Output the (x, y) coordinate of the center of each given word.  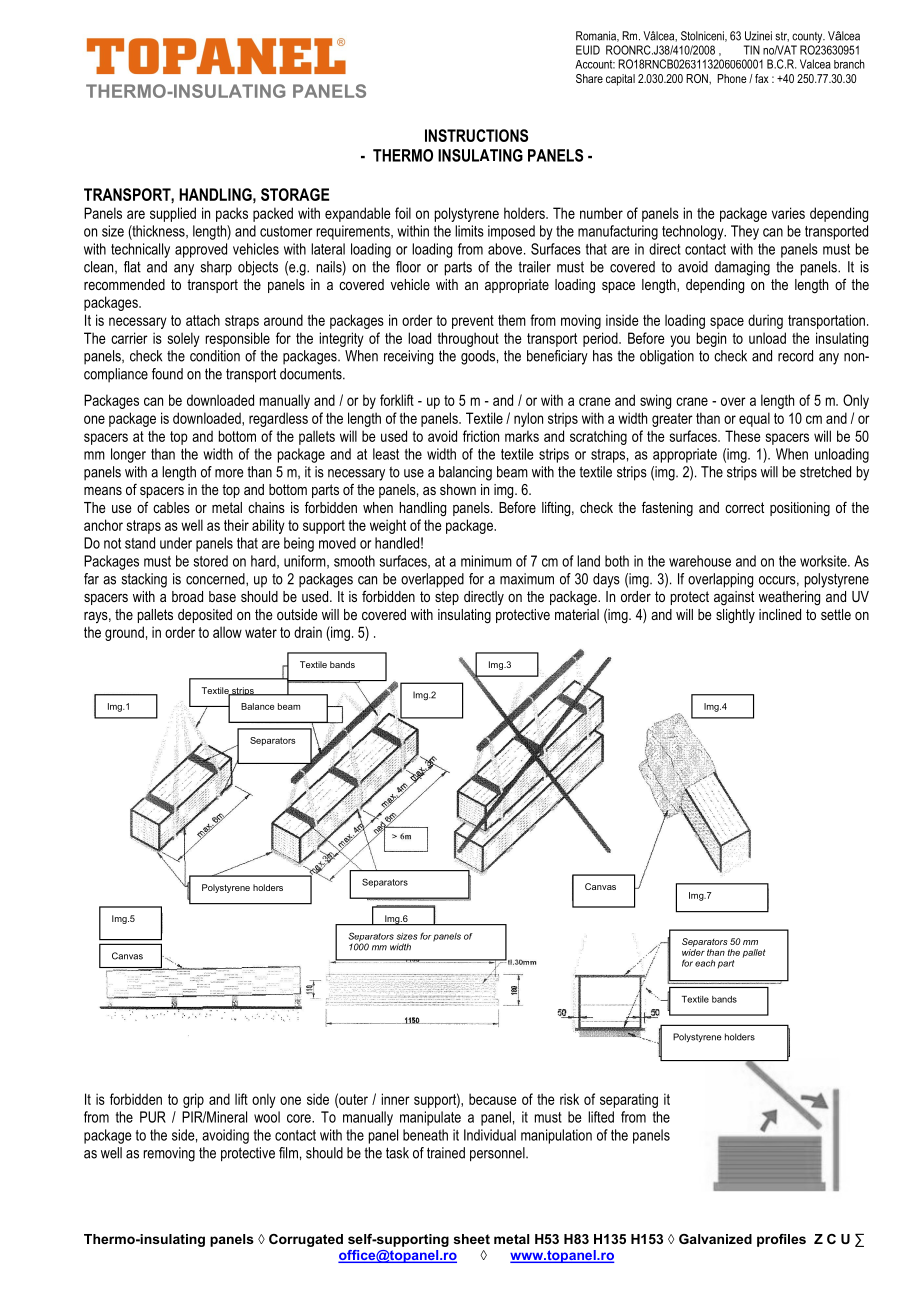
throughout (468, 339)
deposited (205, 616)
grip (193, 1100)
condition (215, 356)
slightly (735, 616)
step (447, 598)
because (493, 1099)
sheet (472, 1239)
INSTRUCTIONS (476, 135)
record (795, 356)
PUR (153, 1117)
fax (762, 78)
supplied (173, 214)
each (705, 963)
